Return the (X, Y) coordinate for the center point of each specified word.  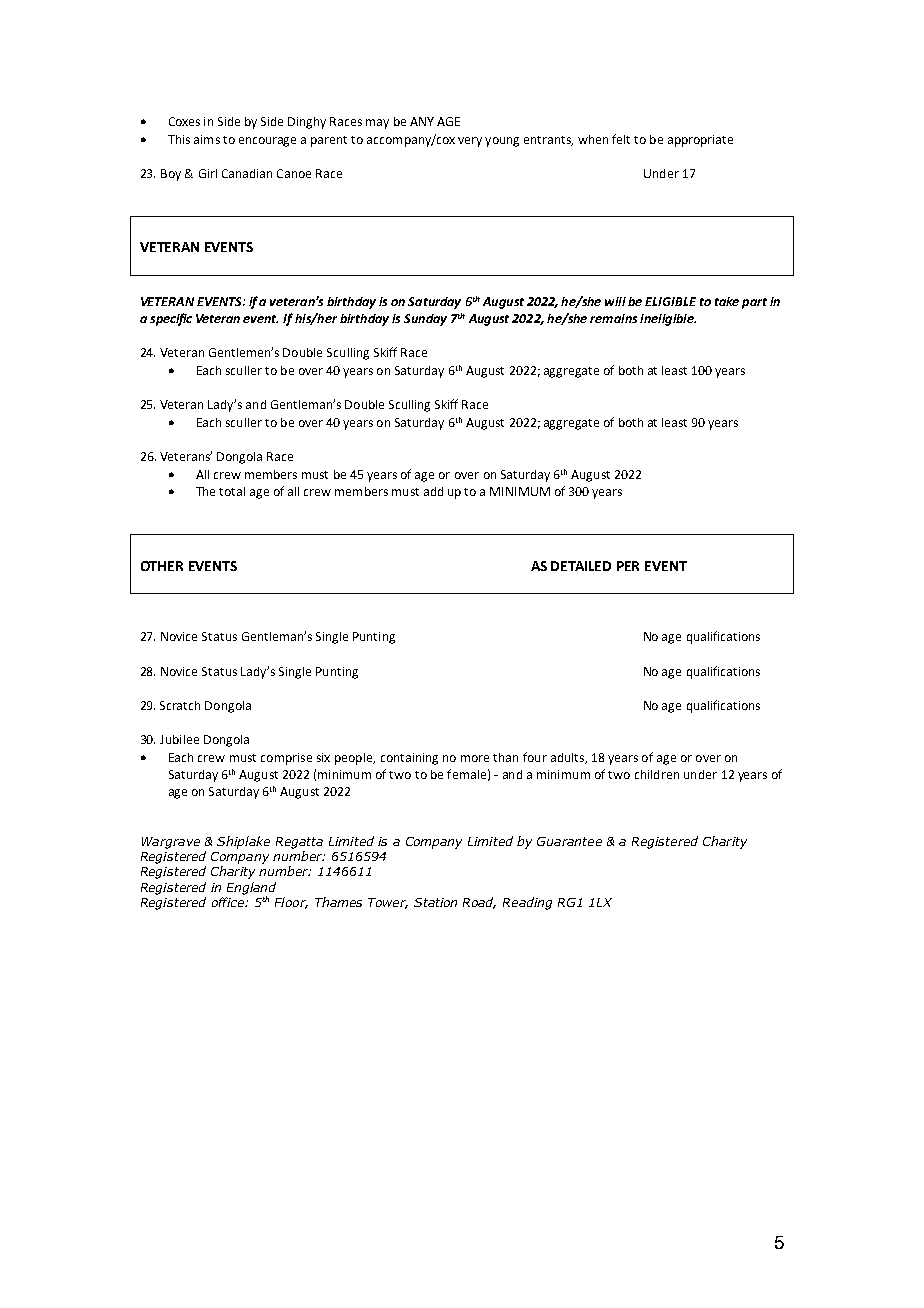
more (475, 758)
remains (613, 318)
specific (171, 319)
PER (628, 566)
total (232, 491)
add (433, 491)
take (727, 301)
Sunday (425, 320)
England (251, 889)
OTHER (162, 566)
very (470, 142)
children (657, 774)
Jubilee (179, 739)
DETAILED (581, 566)
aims (207, 139)
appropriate (700, 141)
